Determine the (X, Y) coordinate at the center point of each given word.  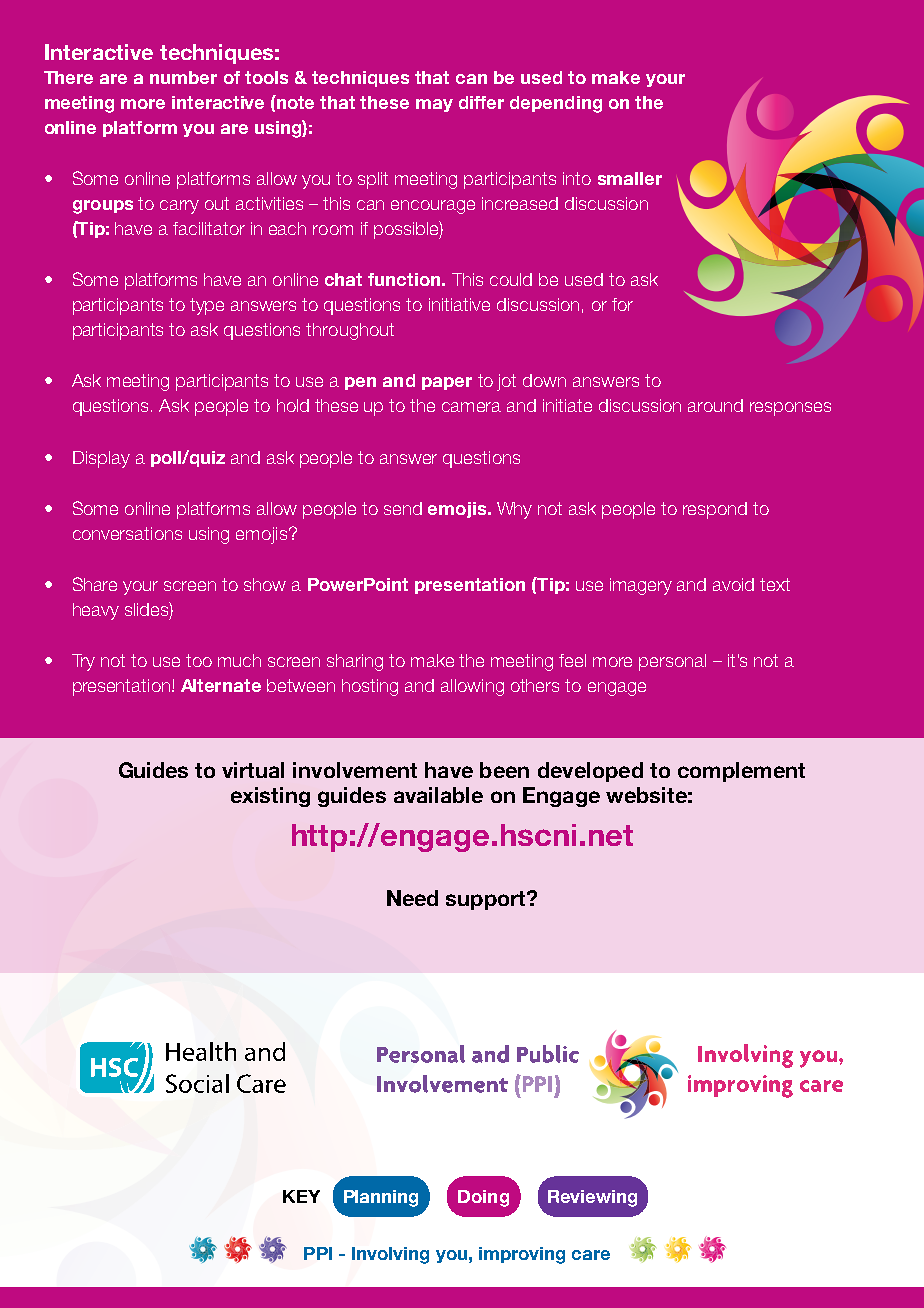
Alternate (221, 685)
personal (672, 662)
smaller (630, 178)
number (183, 77)
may (434, 105)
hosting (370, 687)
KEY (301, 1196)
